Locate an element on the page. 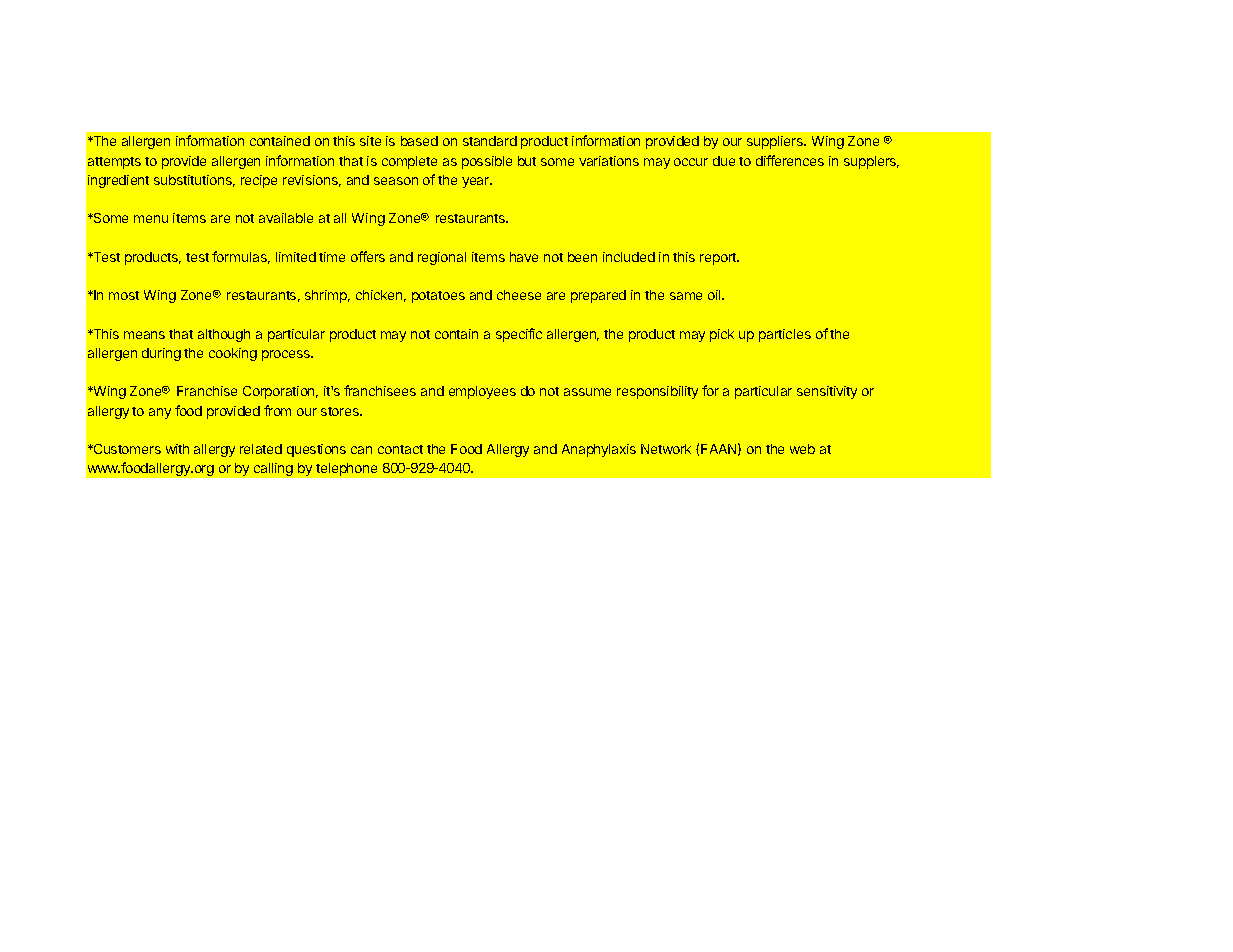 This image has height=952, width=1233. web is located at coordinates (802, 449).
